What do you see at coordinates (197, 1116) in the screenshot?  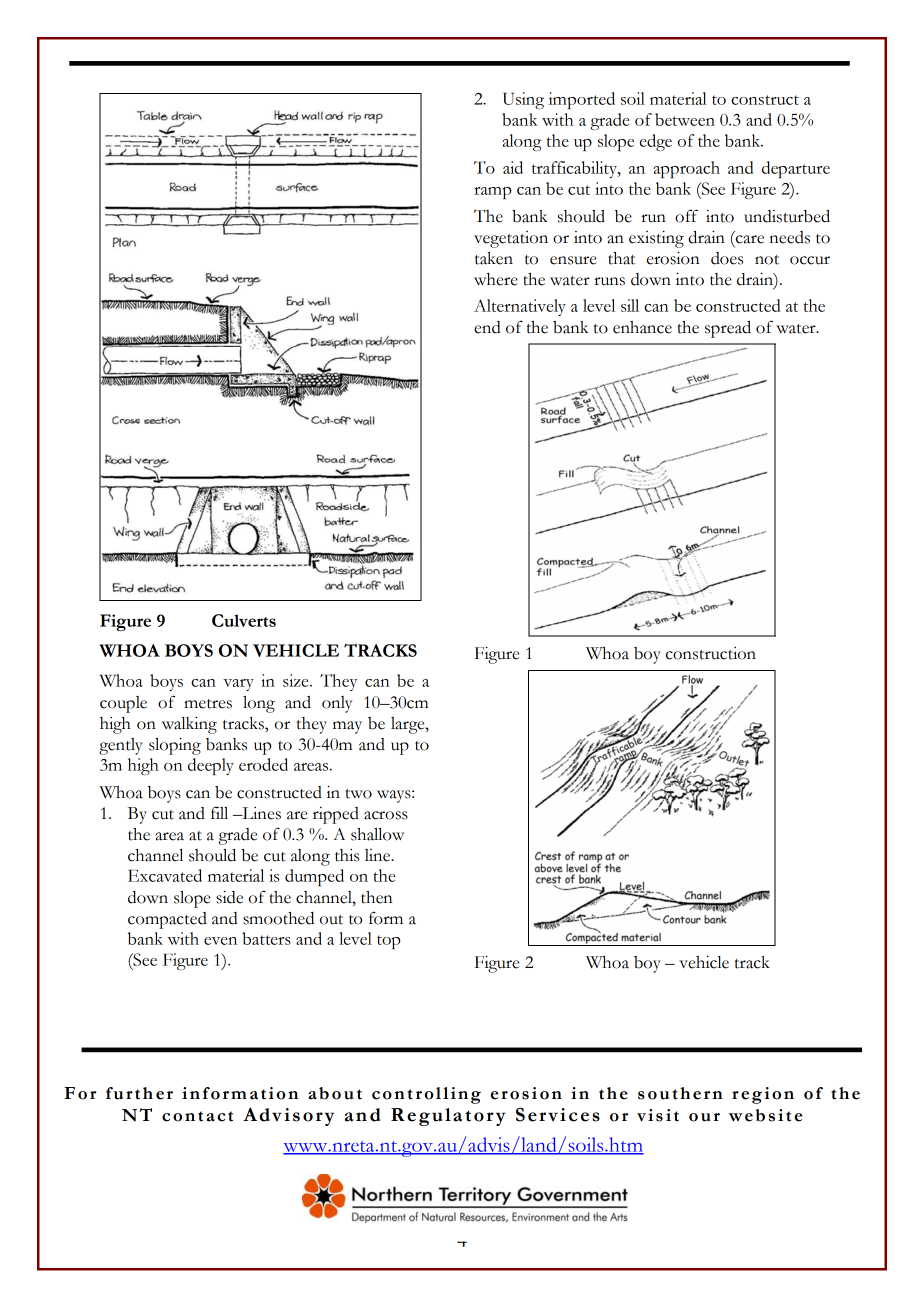 I see `contact` at bounding box center [197, 1116].
